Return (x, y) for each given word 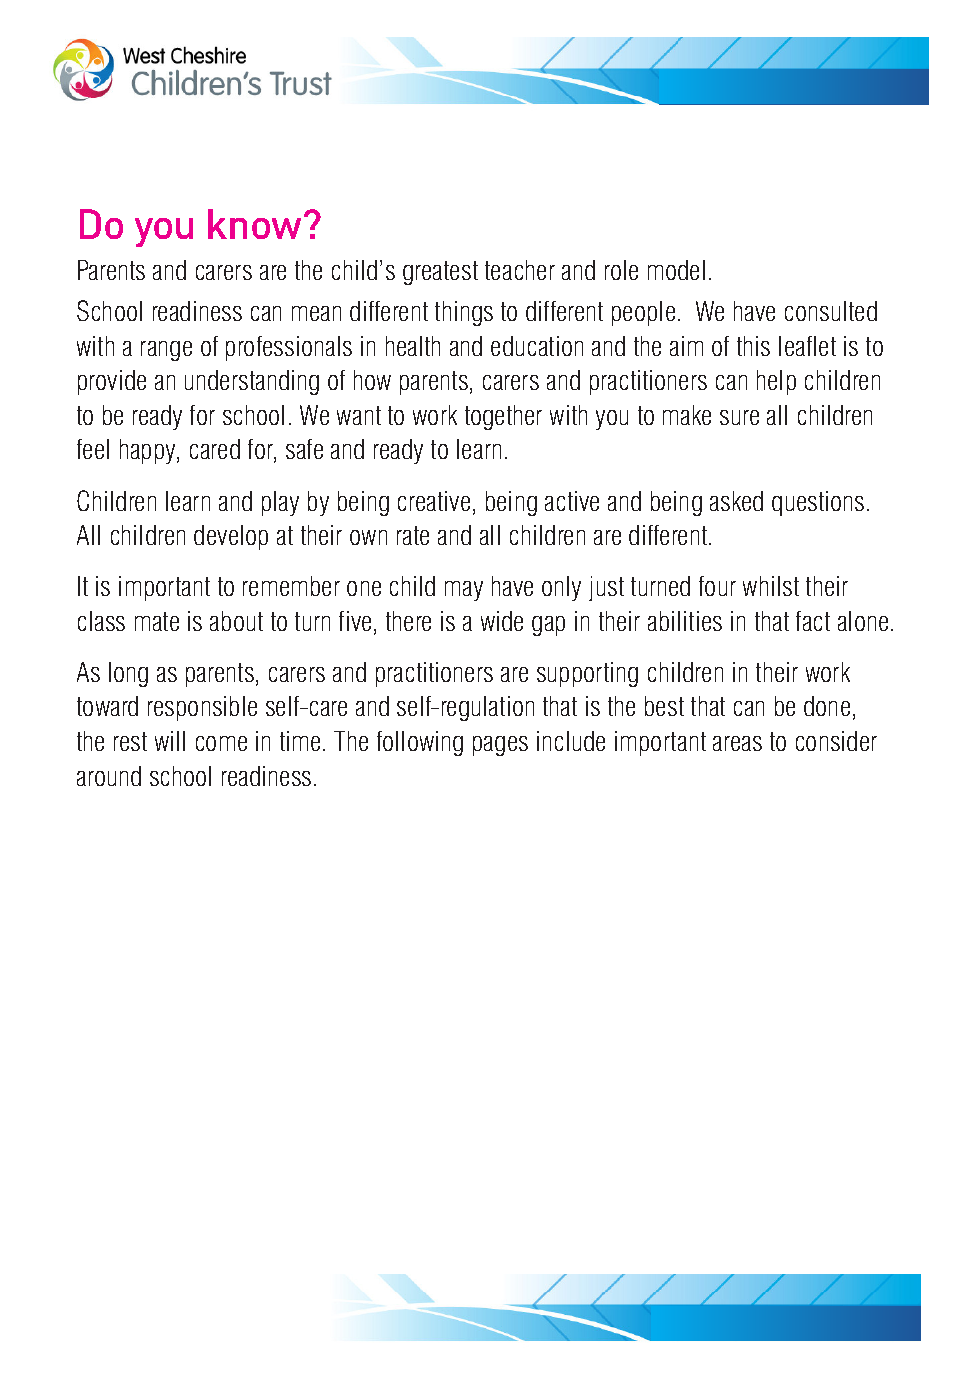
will (170, 741)
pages (500, 746)
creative (434, 501)
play (280, 503)
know (256, 224)
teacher (520, 270)
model (676, 270)
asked (736, 501)
